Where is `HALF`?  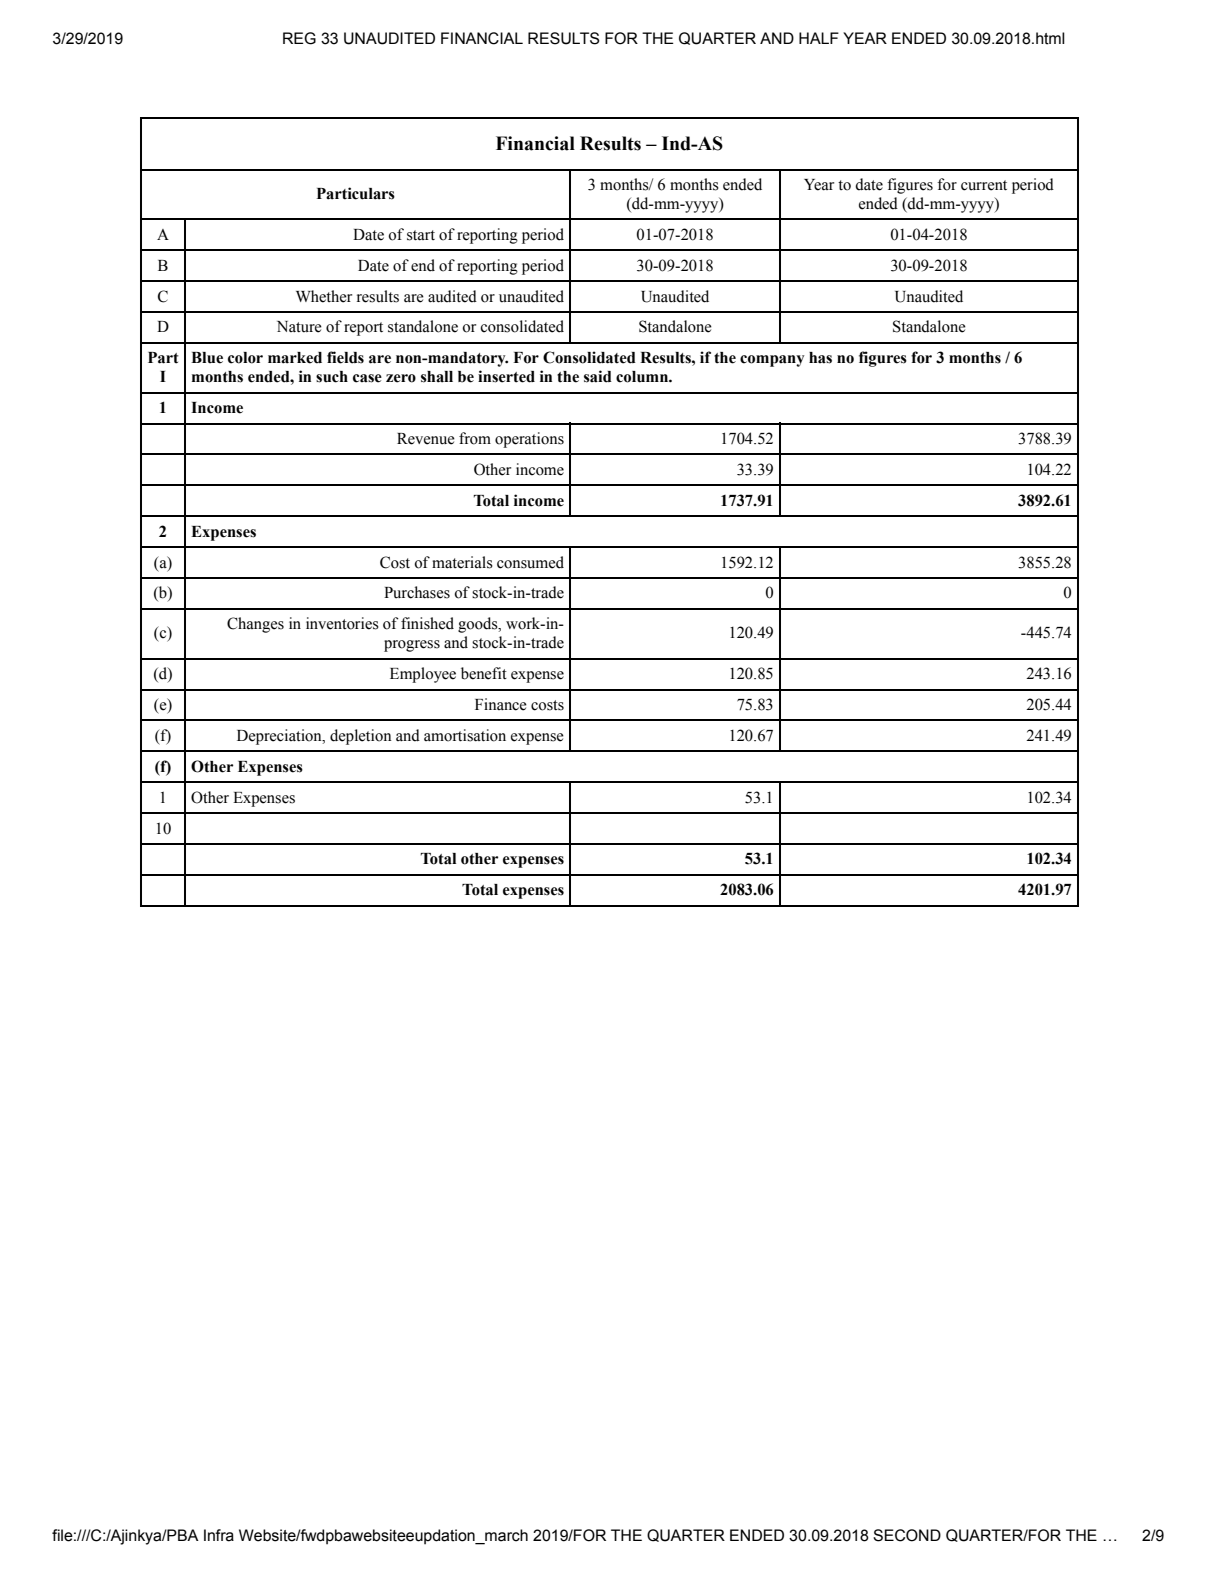 HALF is located at coordinates (819, 38).
